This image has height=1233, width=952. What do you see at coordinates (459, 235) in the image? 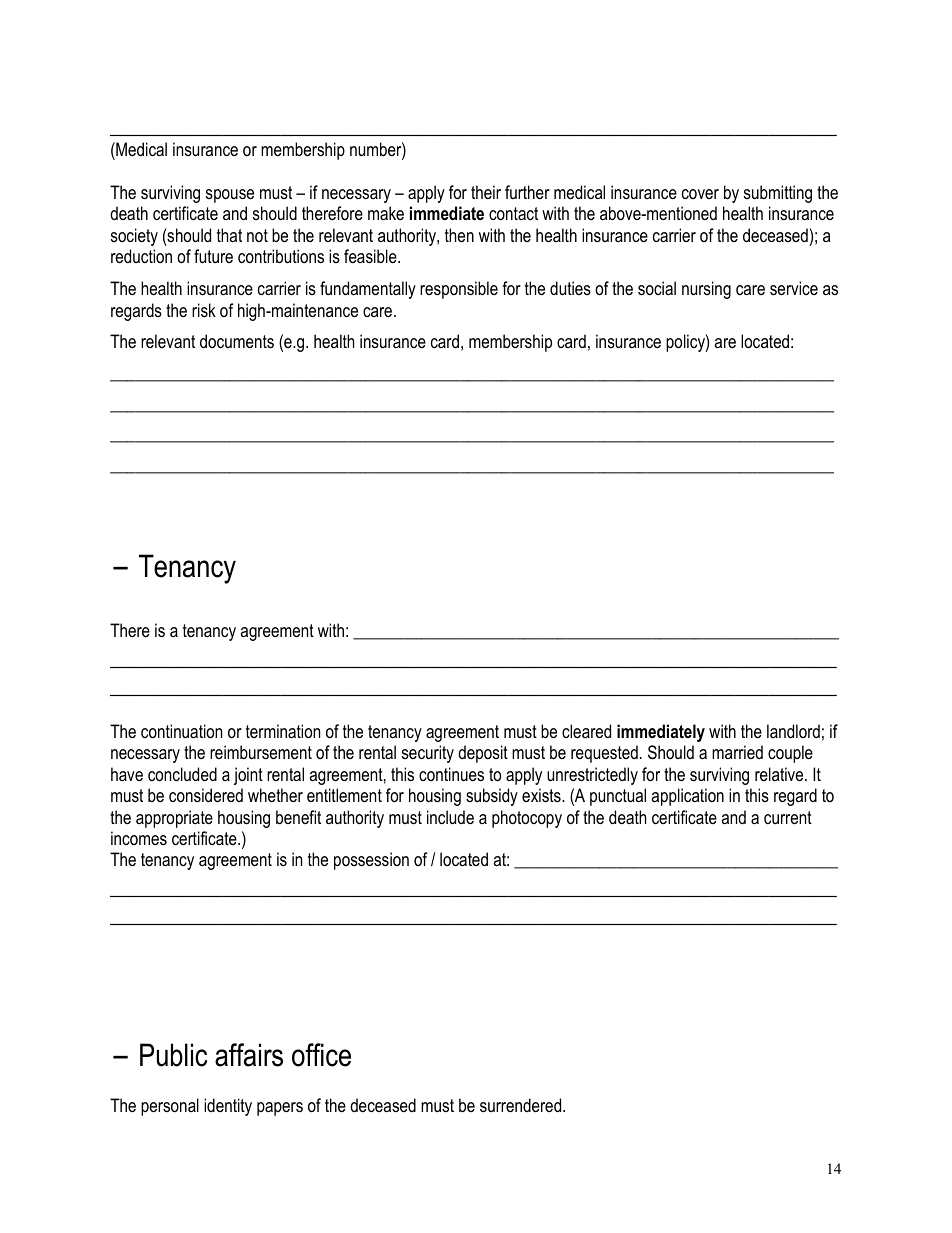
I see `then` at bounding box center [459, 235].
